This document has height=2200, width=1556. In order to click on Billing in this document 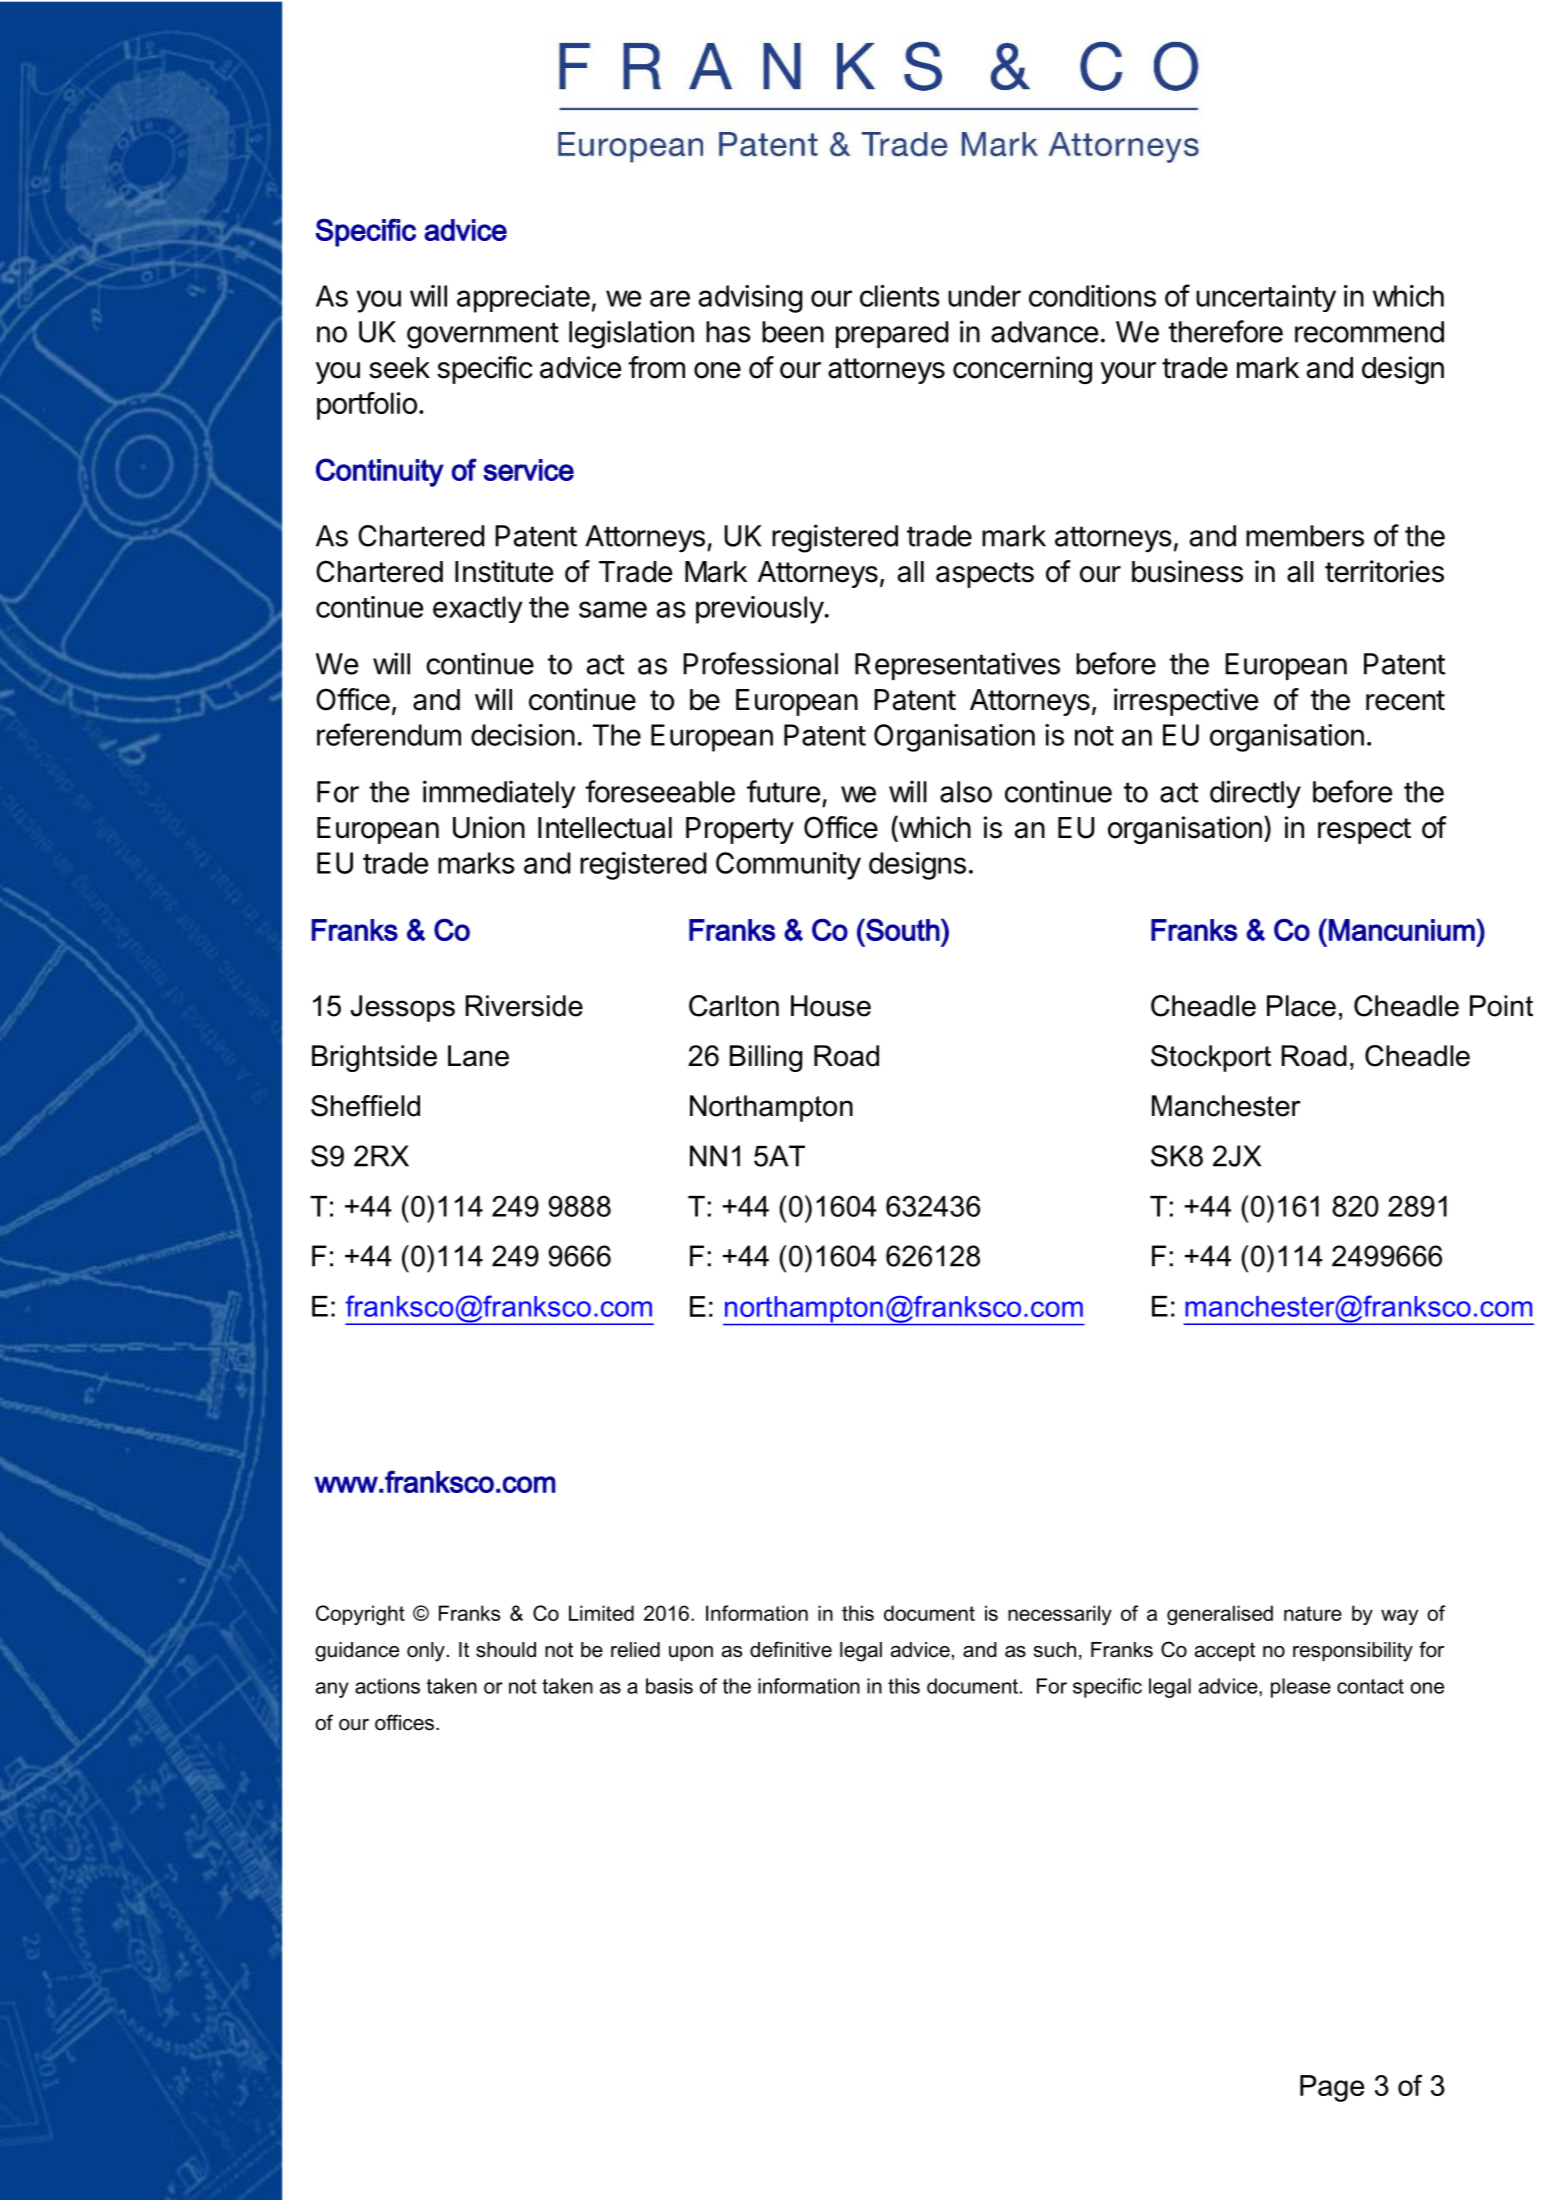, I will do `click(766, 1058)`.
